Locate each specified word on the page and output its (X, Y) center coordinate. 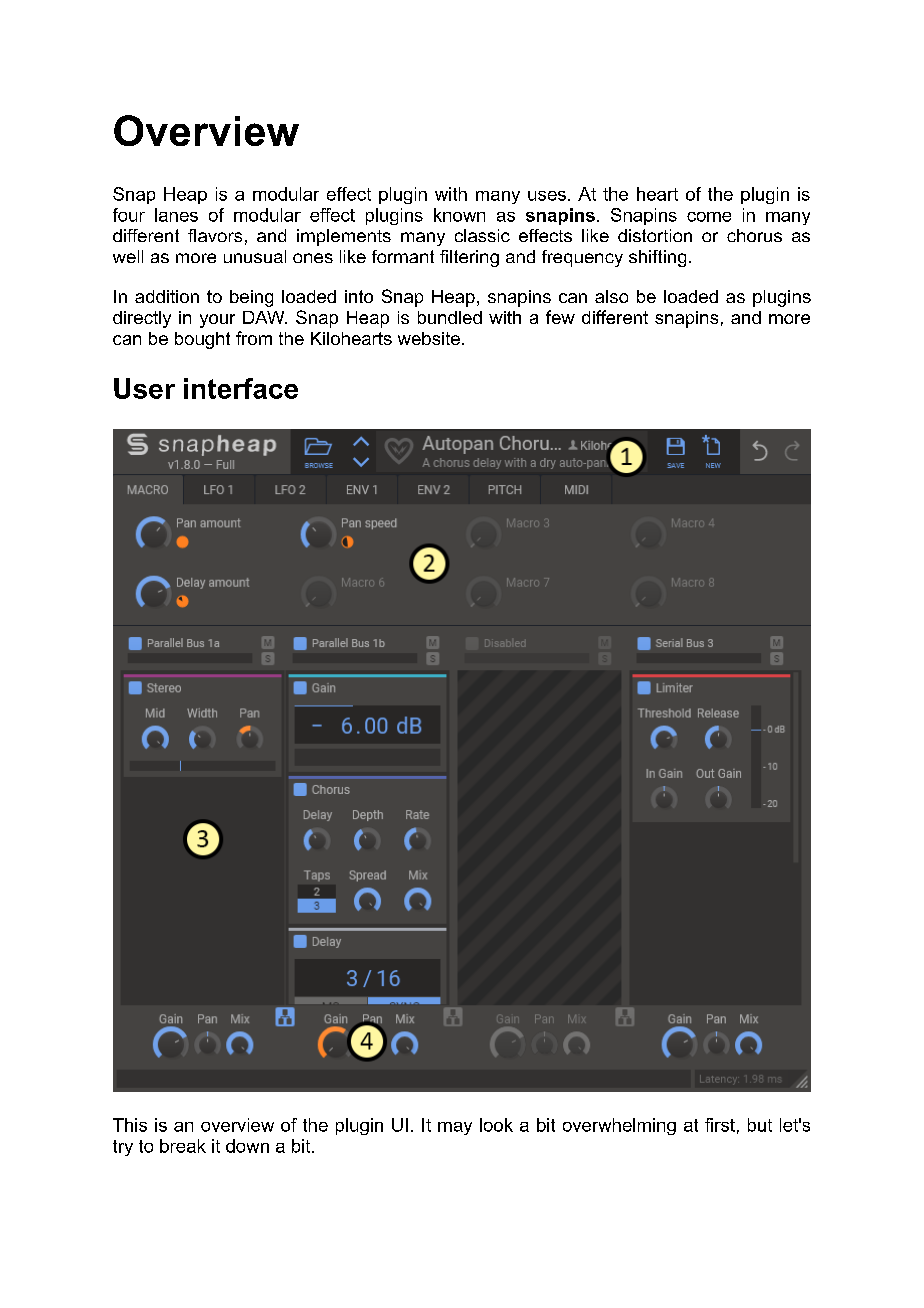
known (459, 215)
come (709, 217)
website (429, 338)
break (183, 1146)
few (560, 317)
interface (241, 388)
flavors (215, 235)
